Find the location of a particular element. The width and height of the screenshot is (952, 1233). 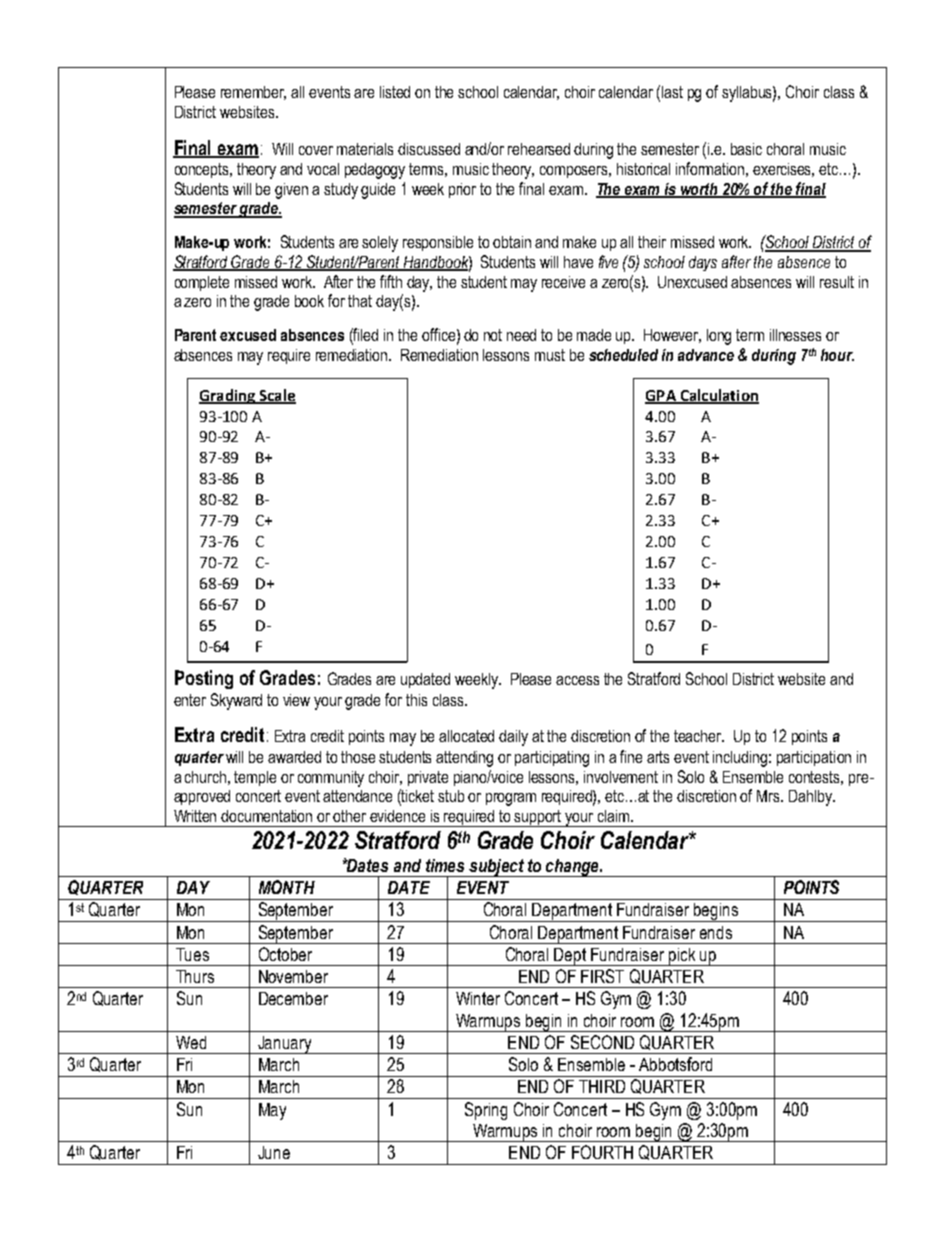

Spring is located at coordinates (486, 1111).
